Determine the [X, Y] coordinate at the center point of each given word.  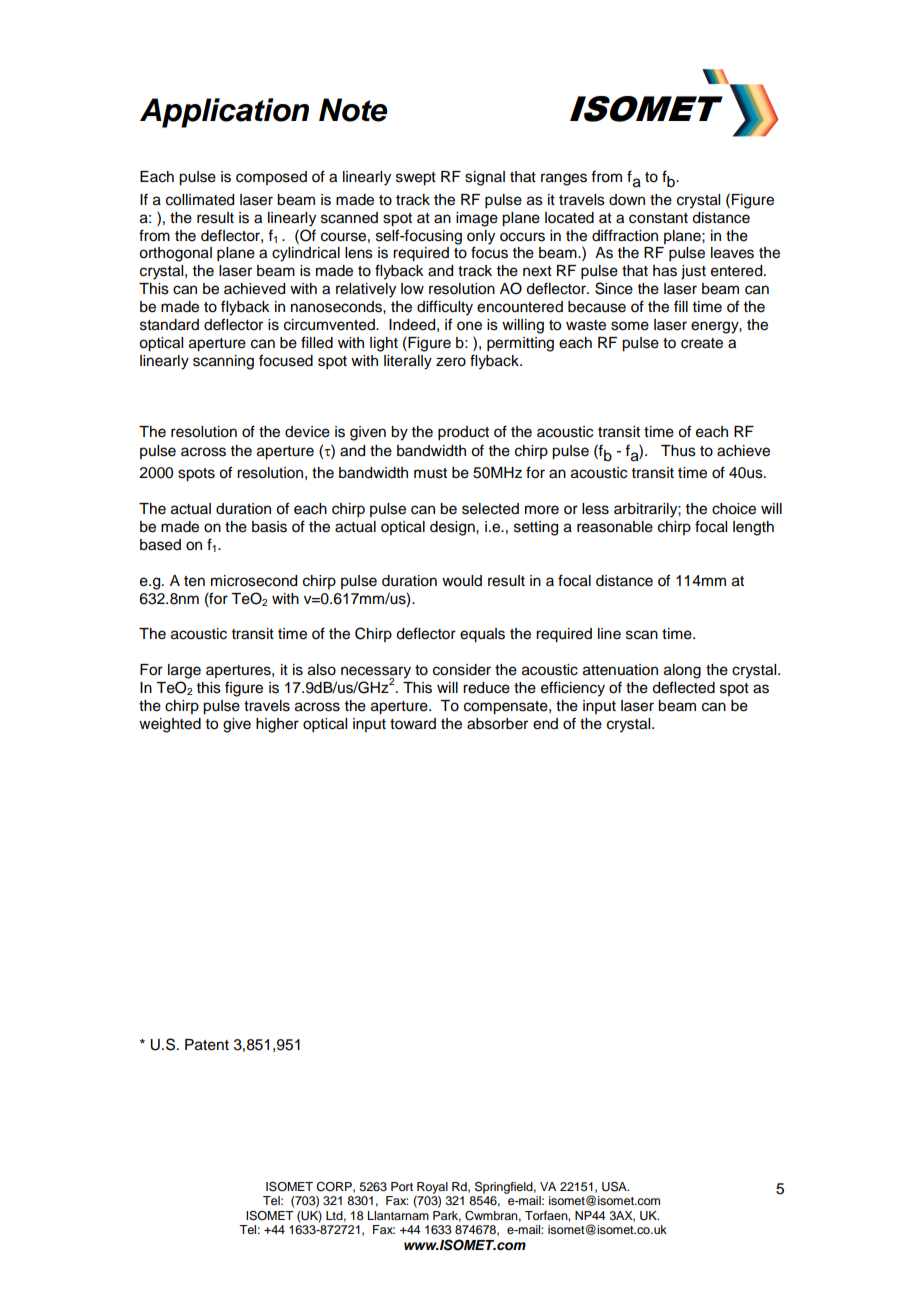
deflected [683, 687]
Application [224, 113]
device [307, 432]
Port [402, 1186]
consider [462, 670]
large [184, 671]
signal [485, 178]
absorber [497, 724]
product [463, 433]
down [627, 200]
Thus [678, 451]
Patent [207, 1045]
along [682, 671]
